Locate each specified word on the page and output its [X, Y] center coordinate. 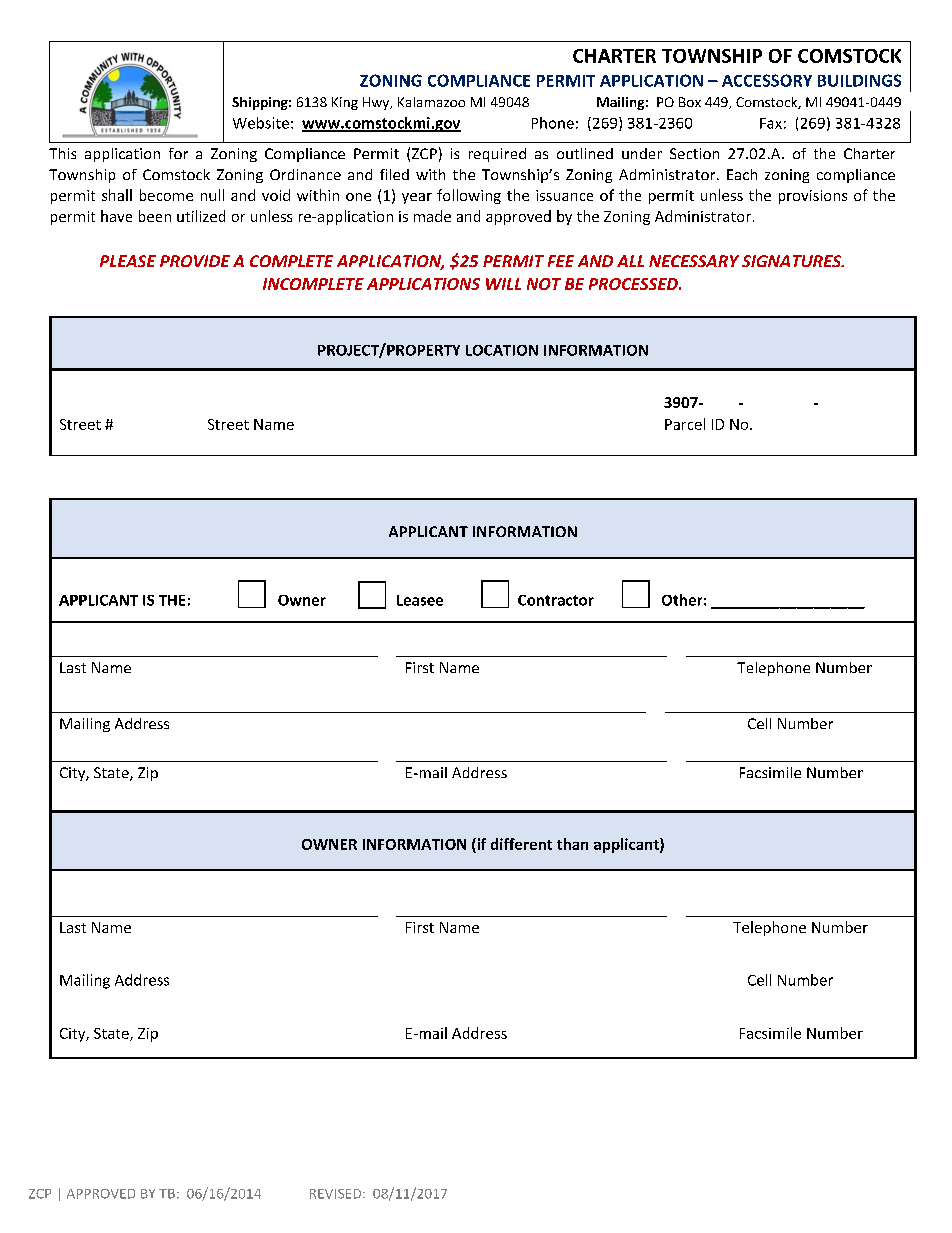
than [572, 844]
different [521, 844]
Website [261, 123]
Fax [771, 123]
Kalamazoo [431, 102]
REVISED [335, 1194]
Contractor [556, 600]
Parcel [685, 424]
